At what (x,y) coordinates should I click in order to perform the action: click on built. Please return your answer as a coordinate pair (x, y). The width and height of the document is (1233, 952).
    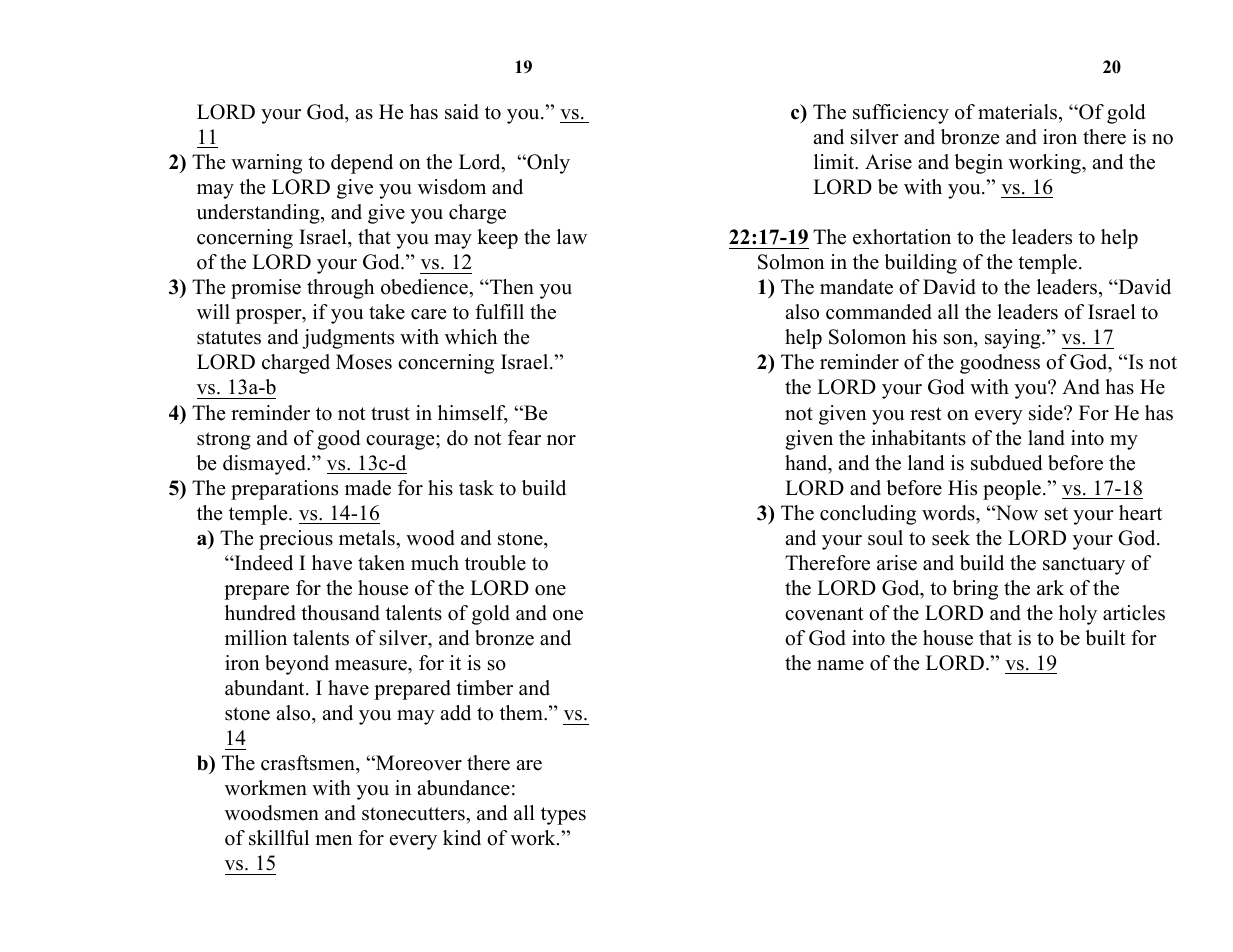
    Looking at the image, I should click on (1105, 638).
